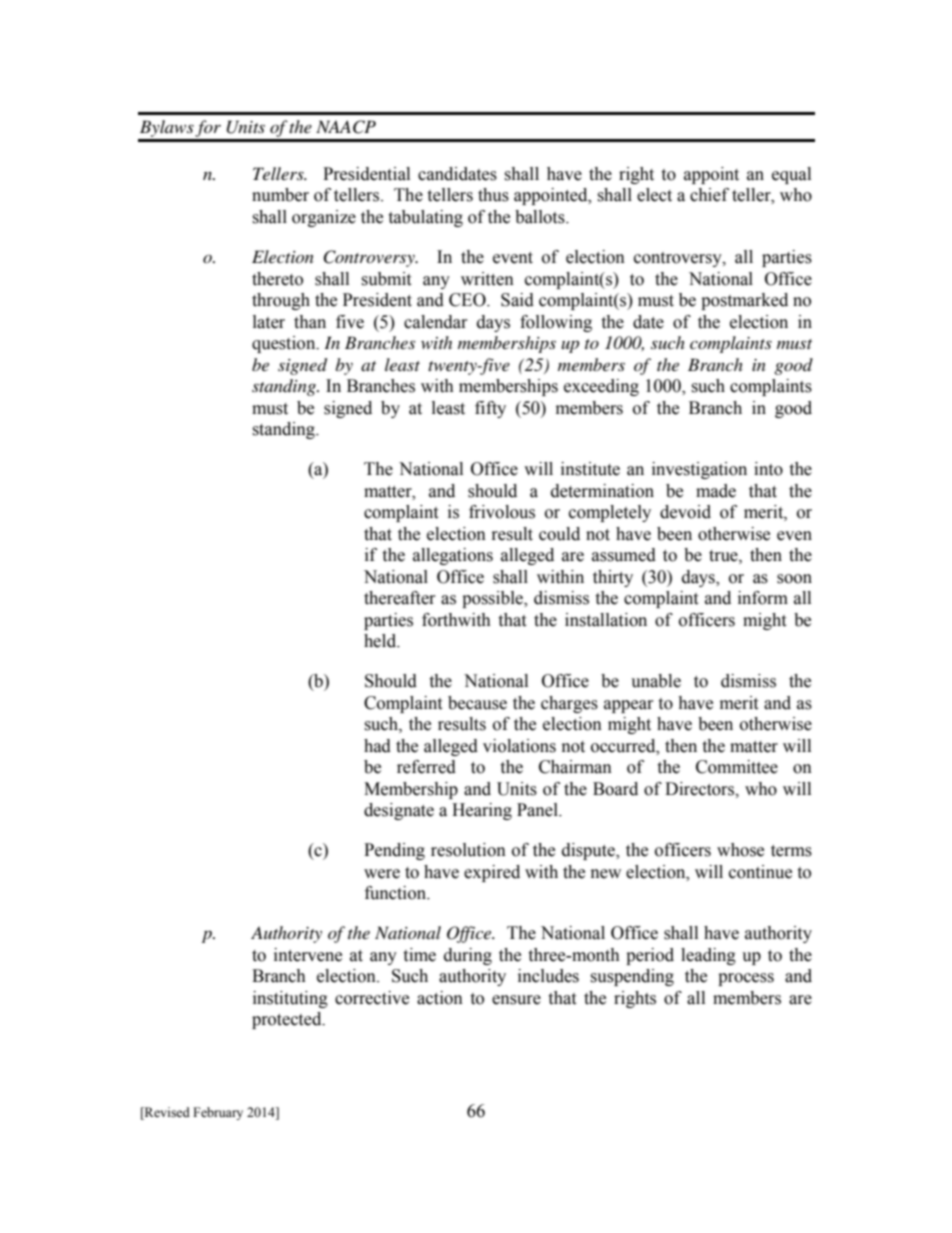 Image resolution: width=952 pixels, height=1233 pixels. What do you see at coordinates (516, 1000) in the page?
I see `ensure` at bounding box center [516, 1000].
